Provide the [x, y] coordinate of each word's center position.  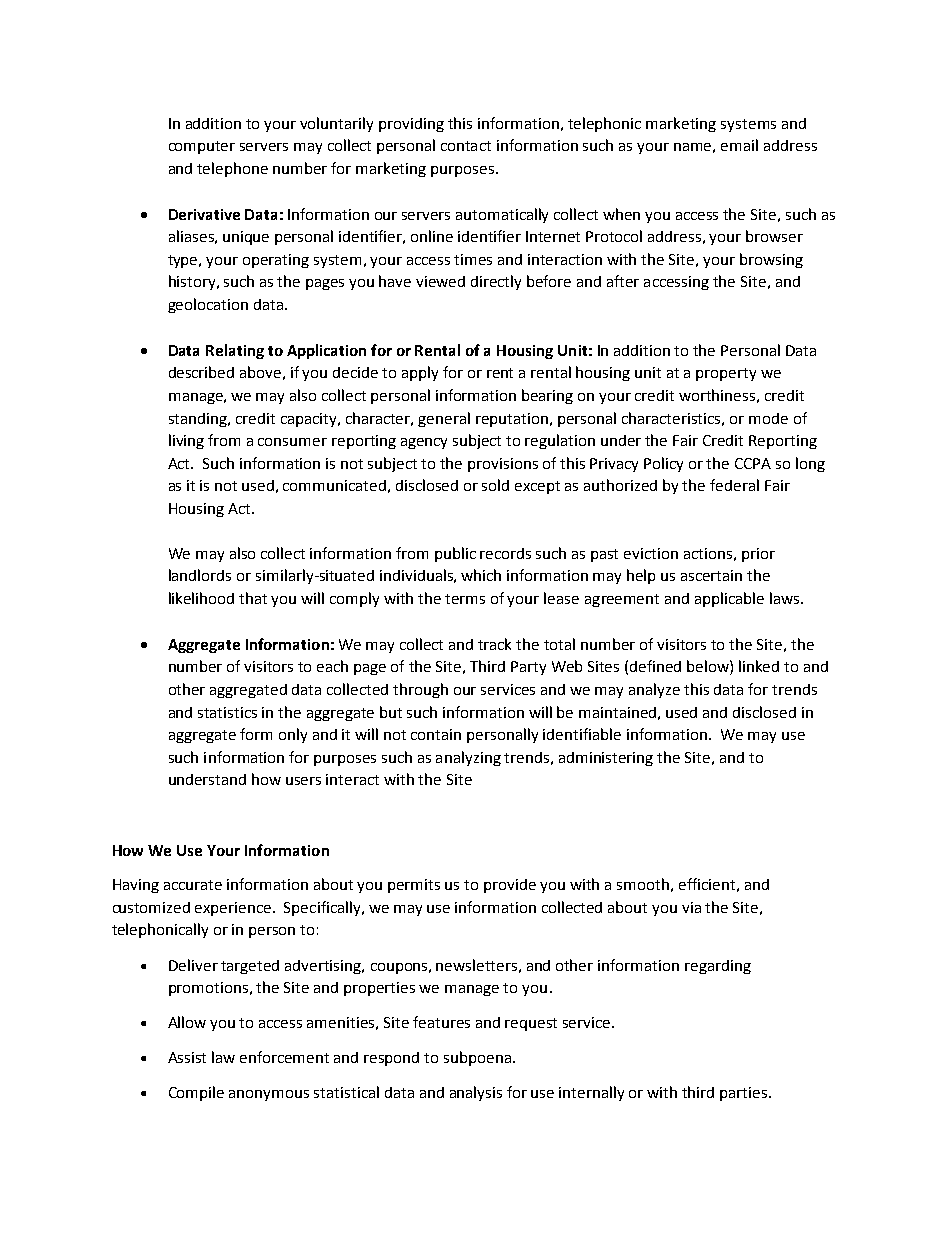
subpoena [477, 1058]
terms [465, 599]
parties [745, 1094]
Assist [187, 1057]
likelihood [201, 598]
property [726, 374]
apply [420, 373]
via [691, 907]
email [739, 145]
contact [466, 146]
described [201, 372]
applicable [729, 599]
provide [510, 886]
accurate [193, 885]
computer [202, 147]
